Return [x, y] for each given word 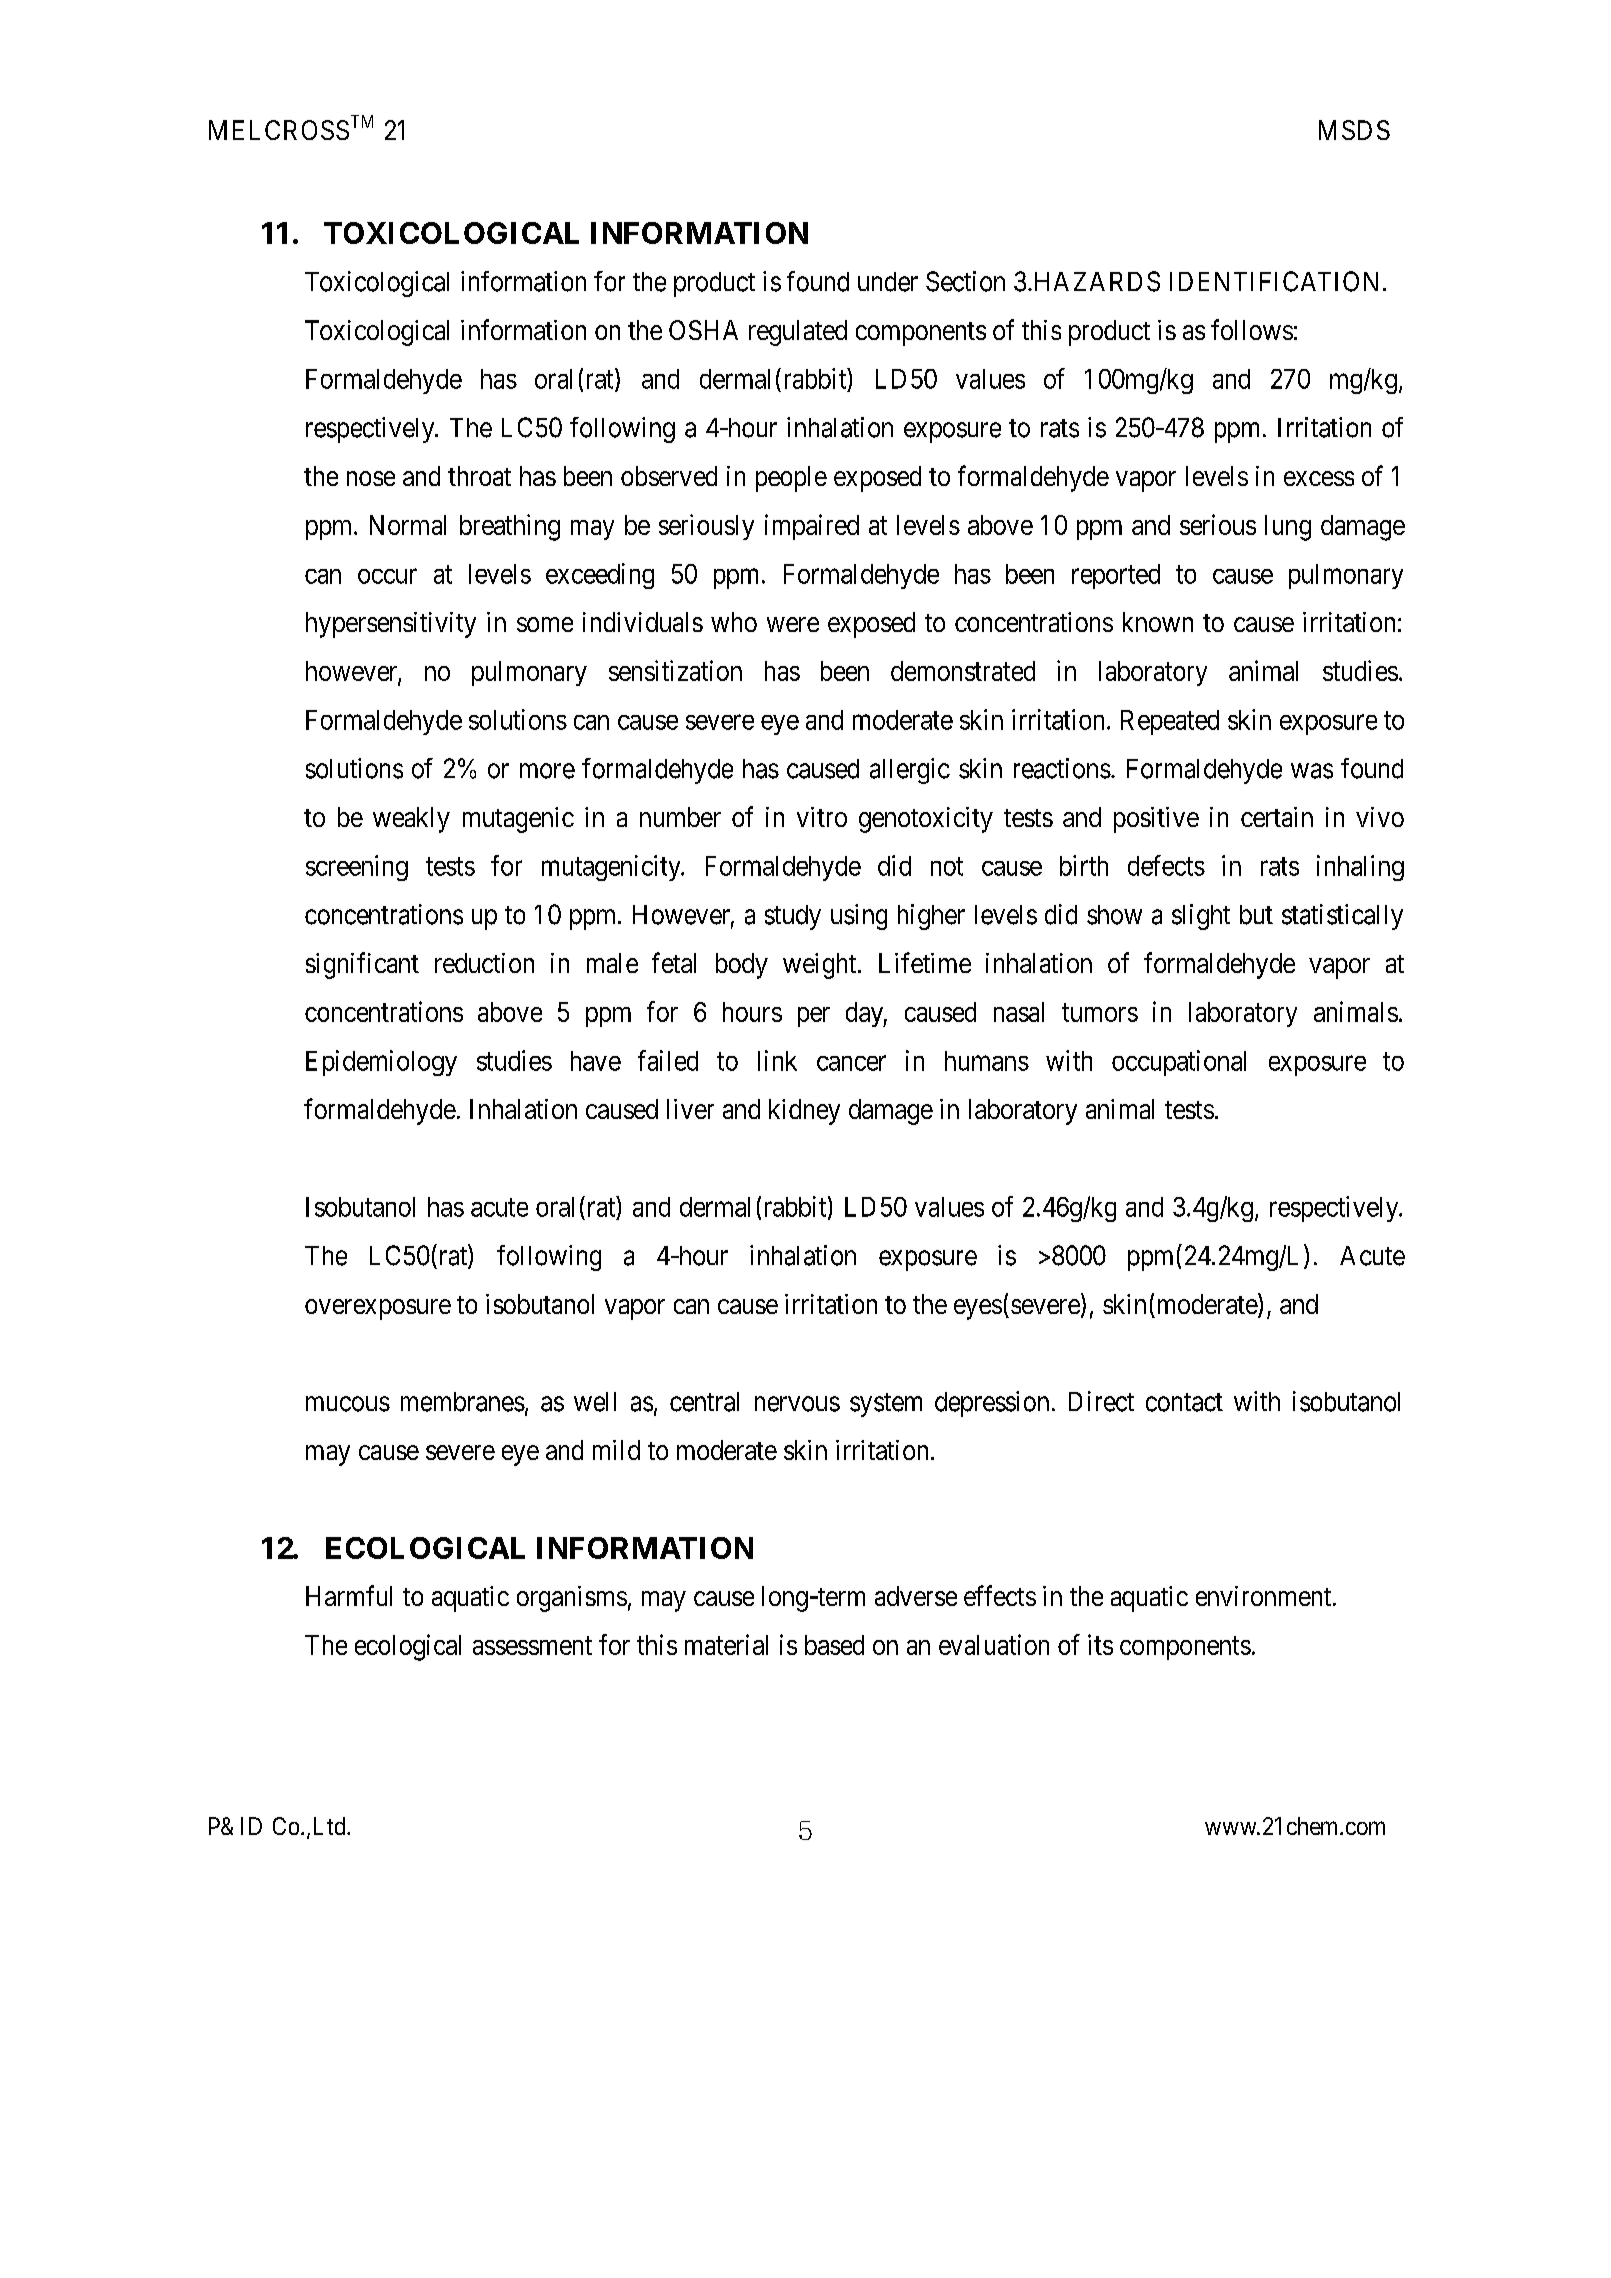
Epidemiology [381, 1063]
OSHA [703, 330]
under [888, 282]
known [1158, 622]
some [545, 624]
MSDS [1354, 130]
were [793, 624]
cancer [851, 1063]
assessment [532, 1646]
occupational [1179, 1063]
